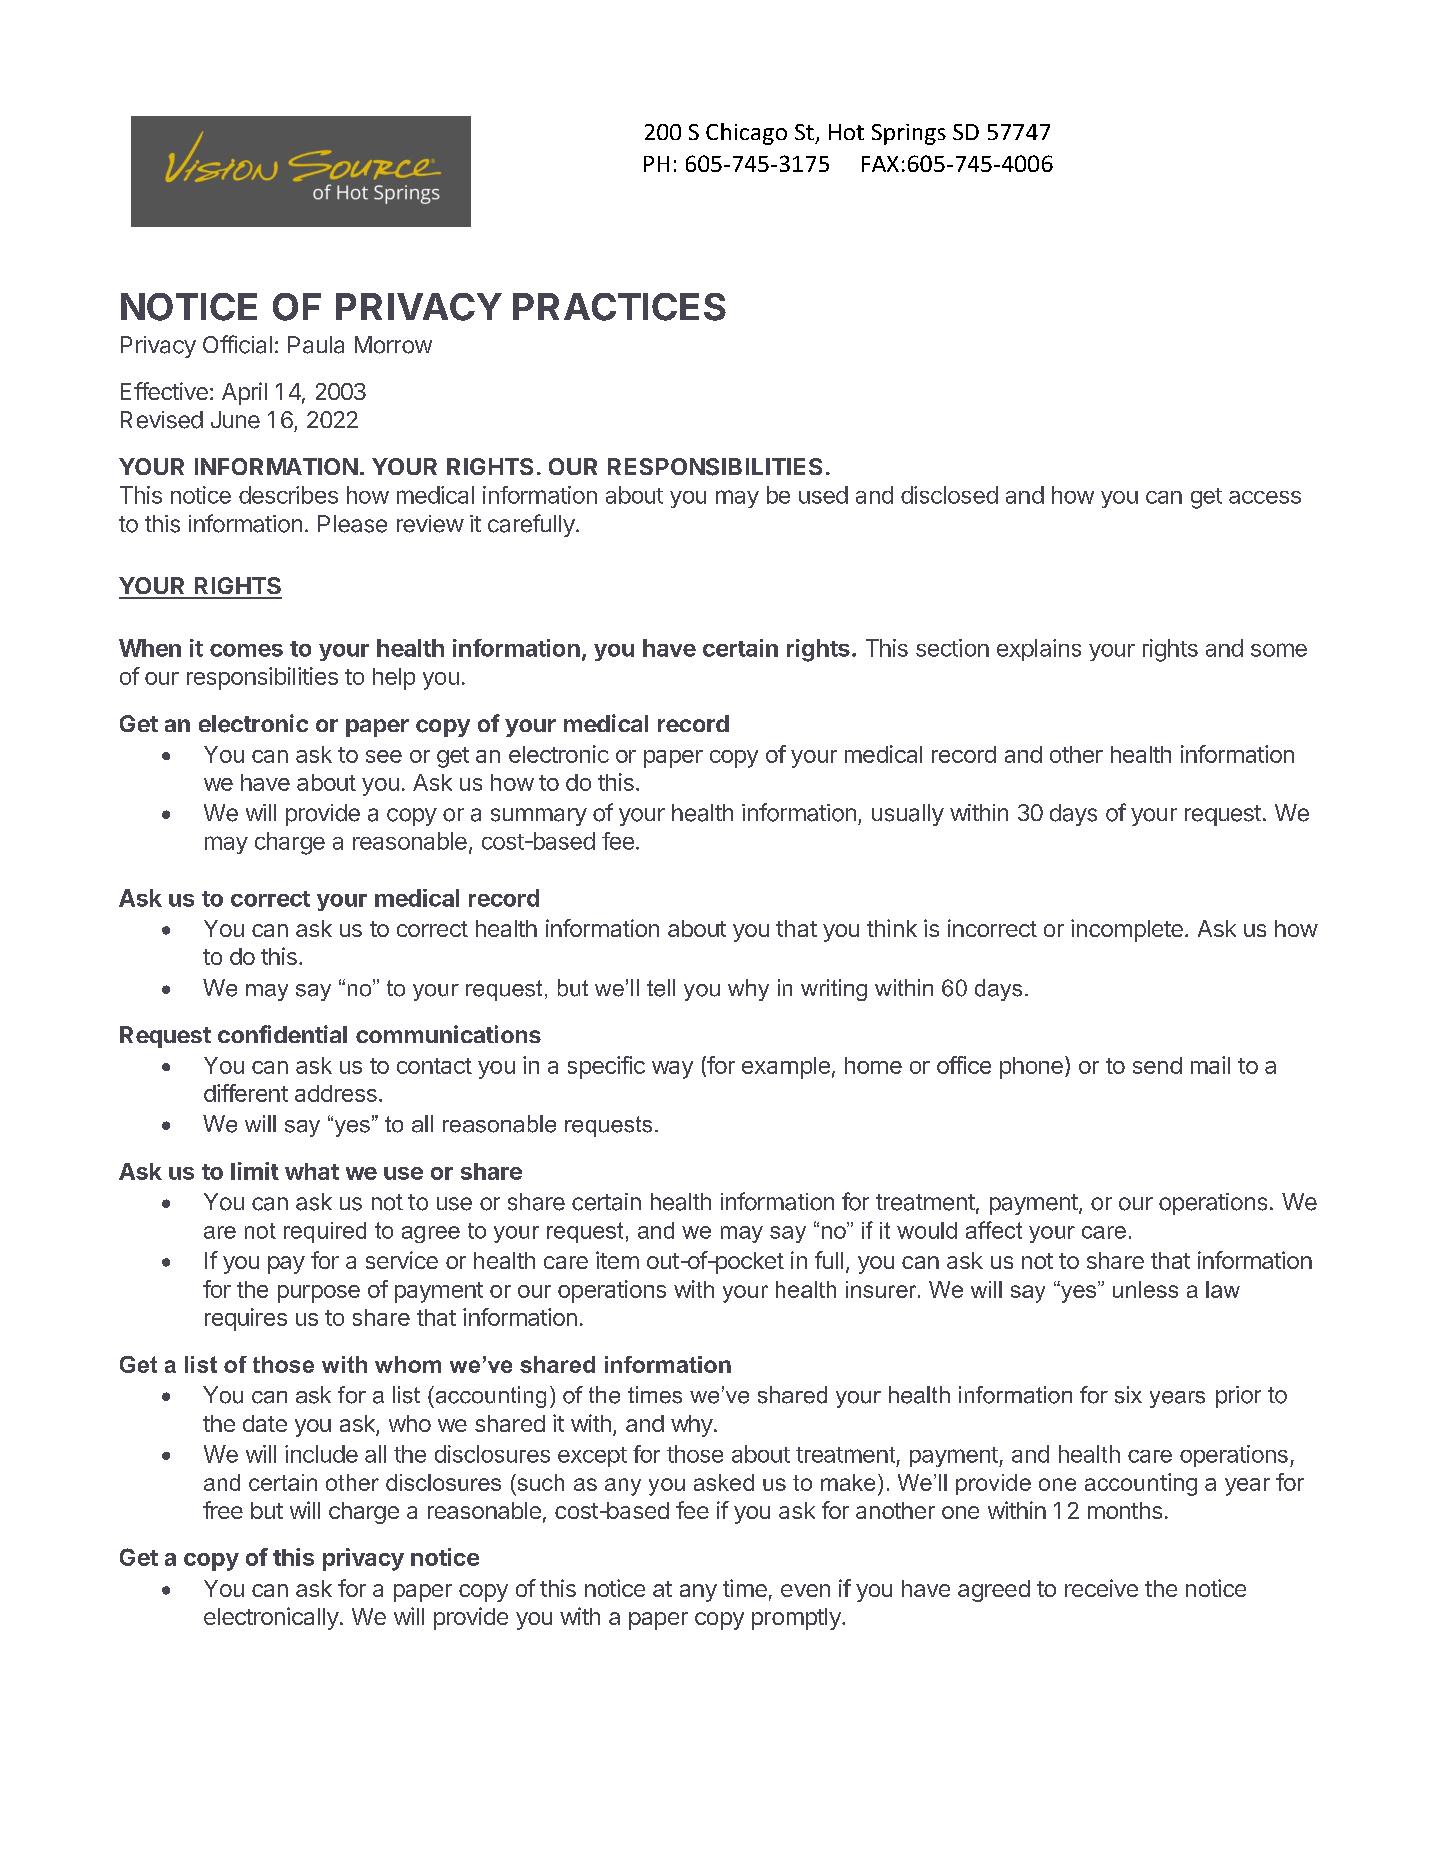  What do you see at coordinates (223, 1510) in the screenshot?
I see `free` at bounding box center [223, 1510].
